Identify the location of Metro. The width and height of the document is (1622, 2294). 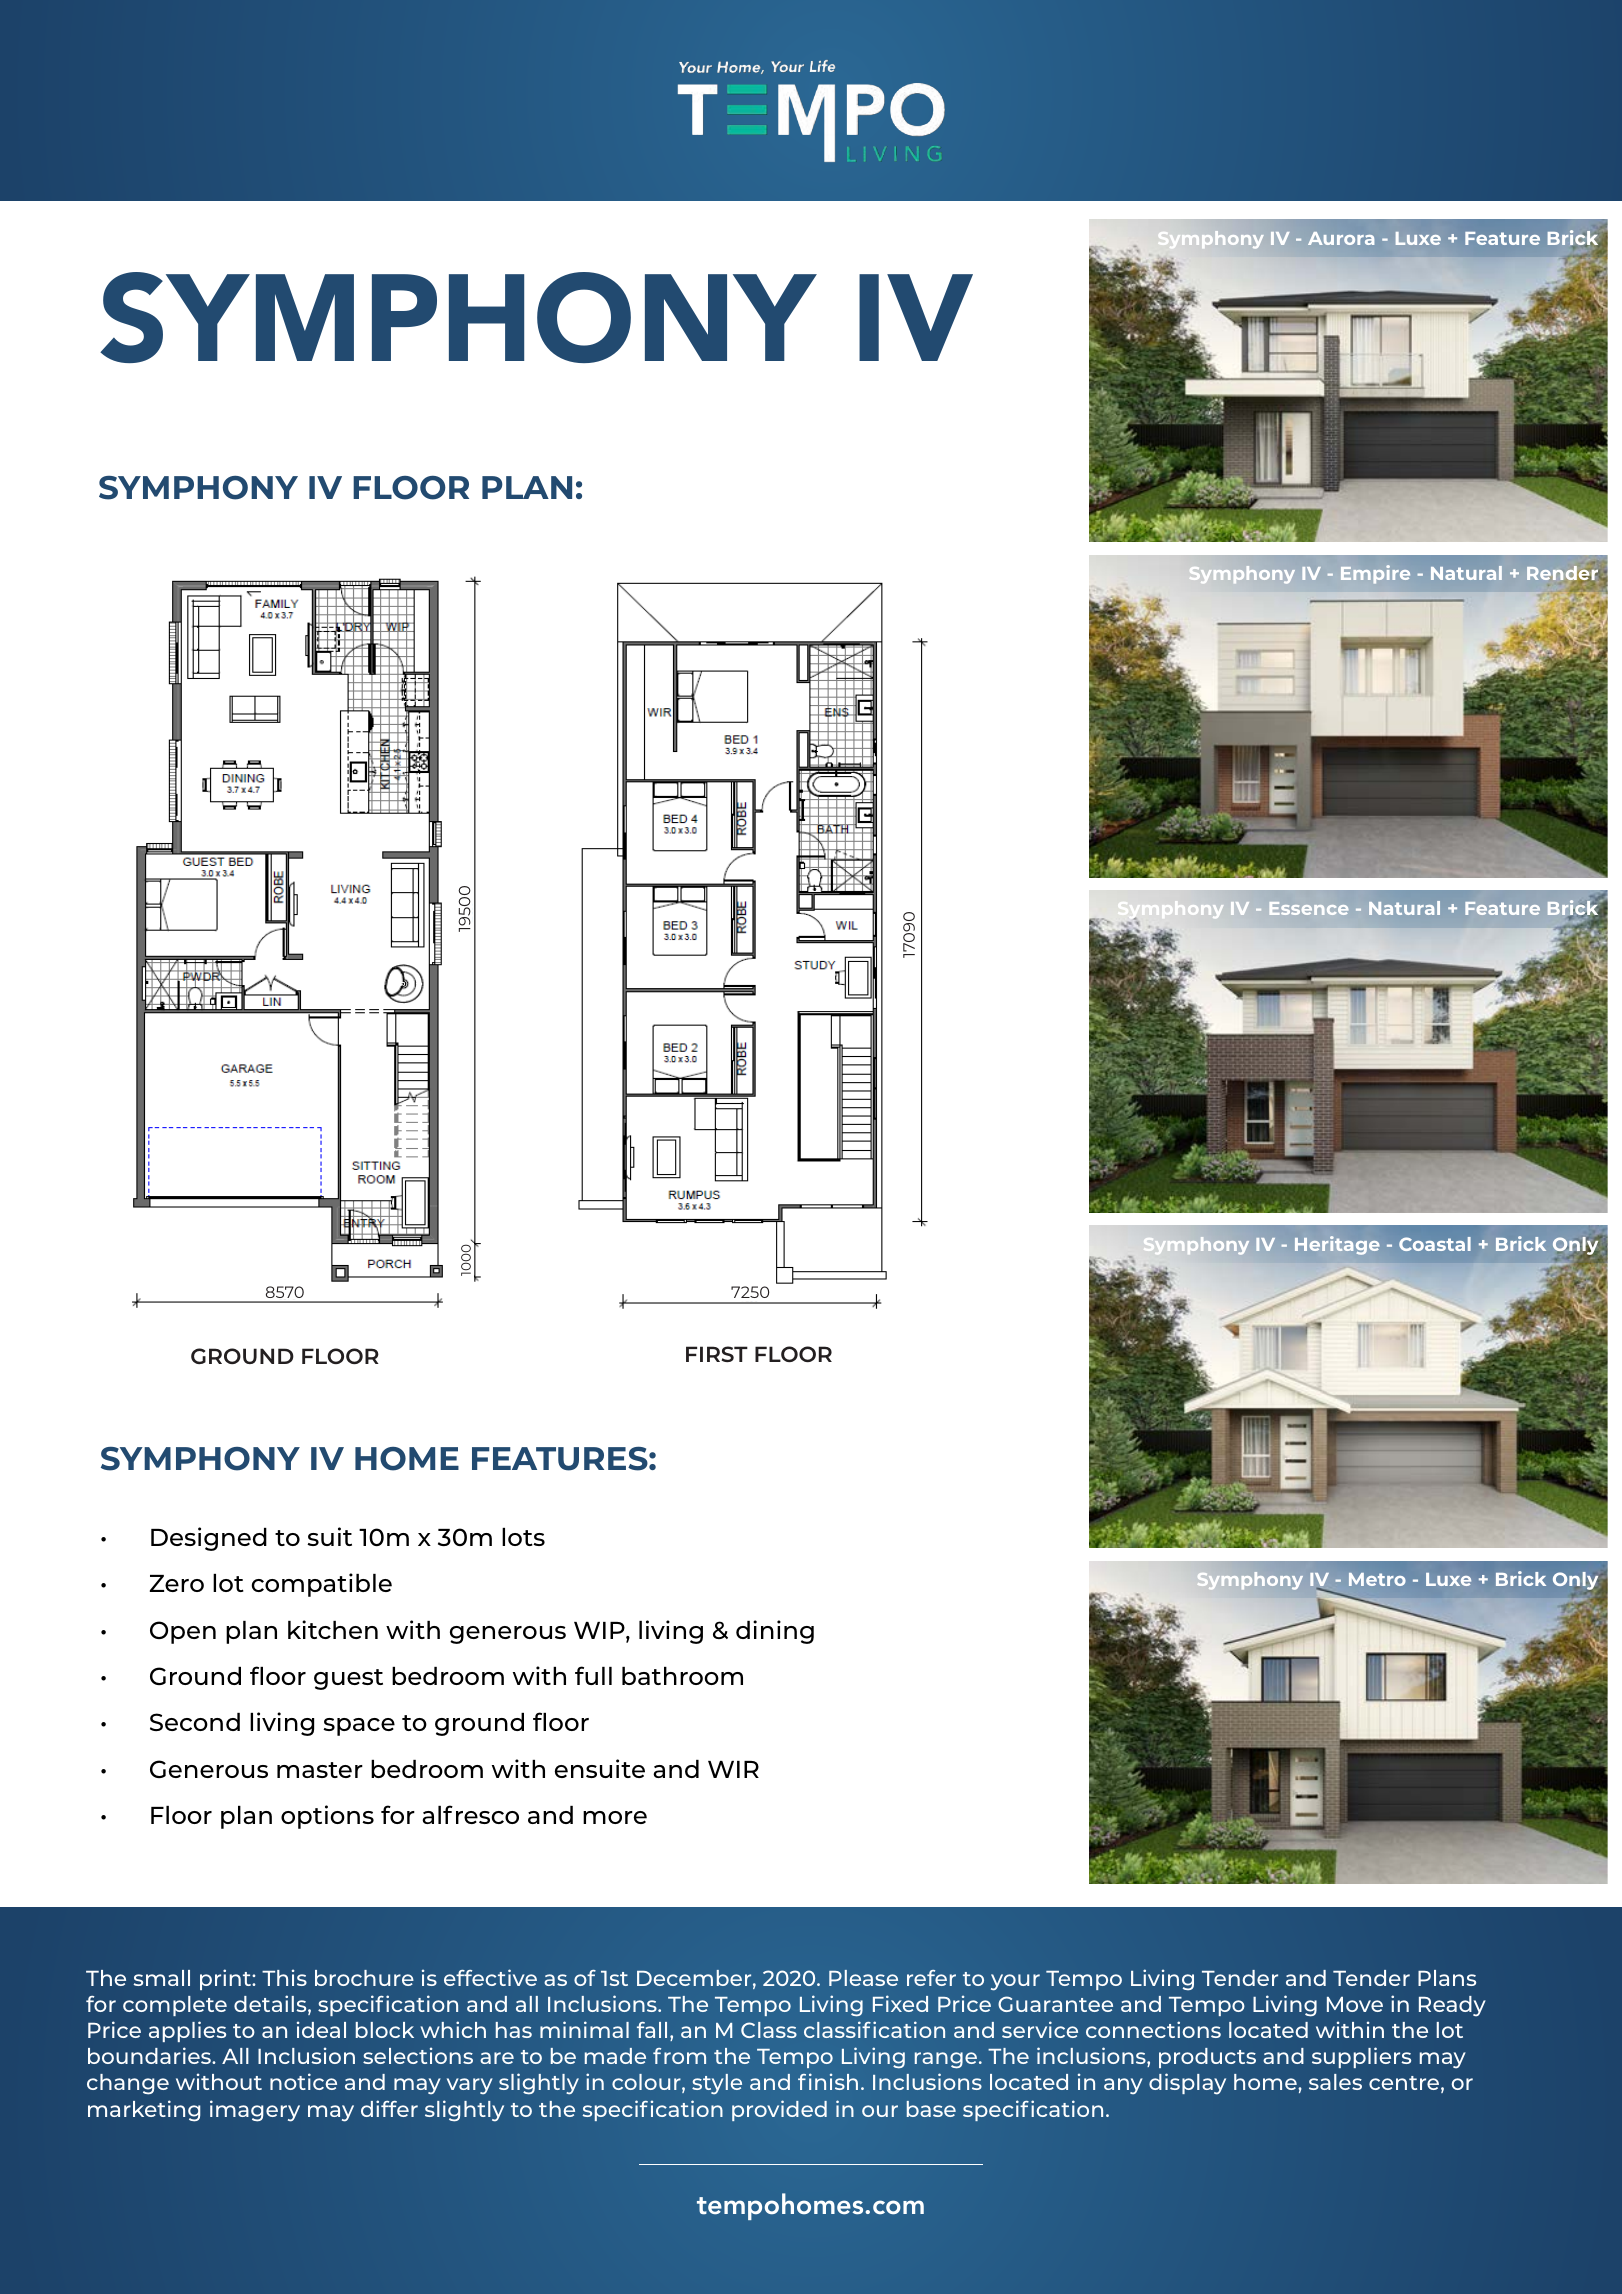
(1377, 1579).
